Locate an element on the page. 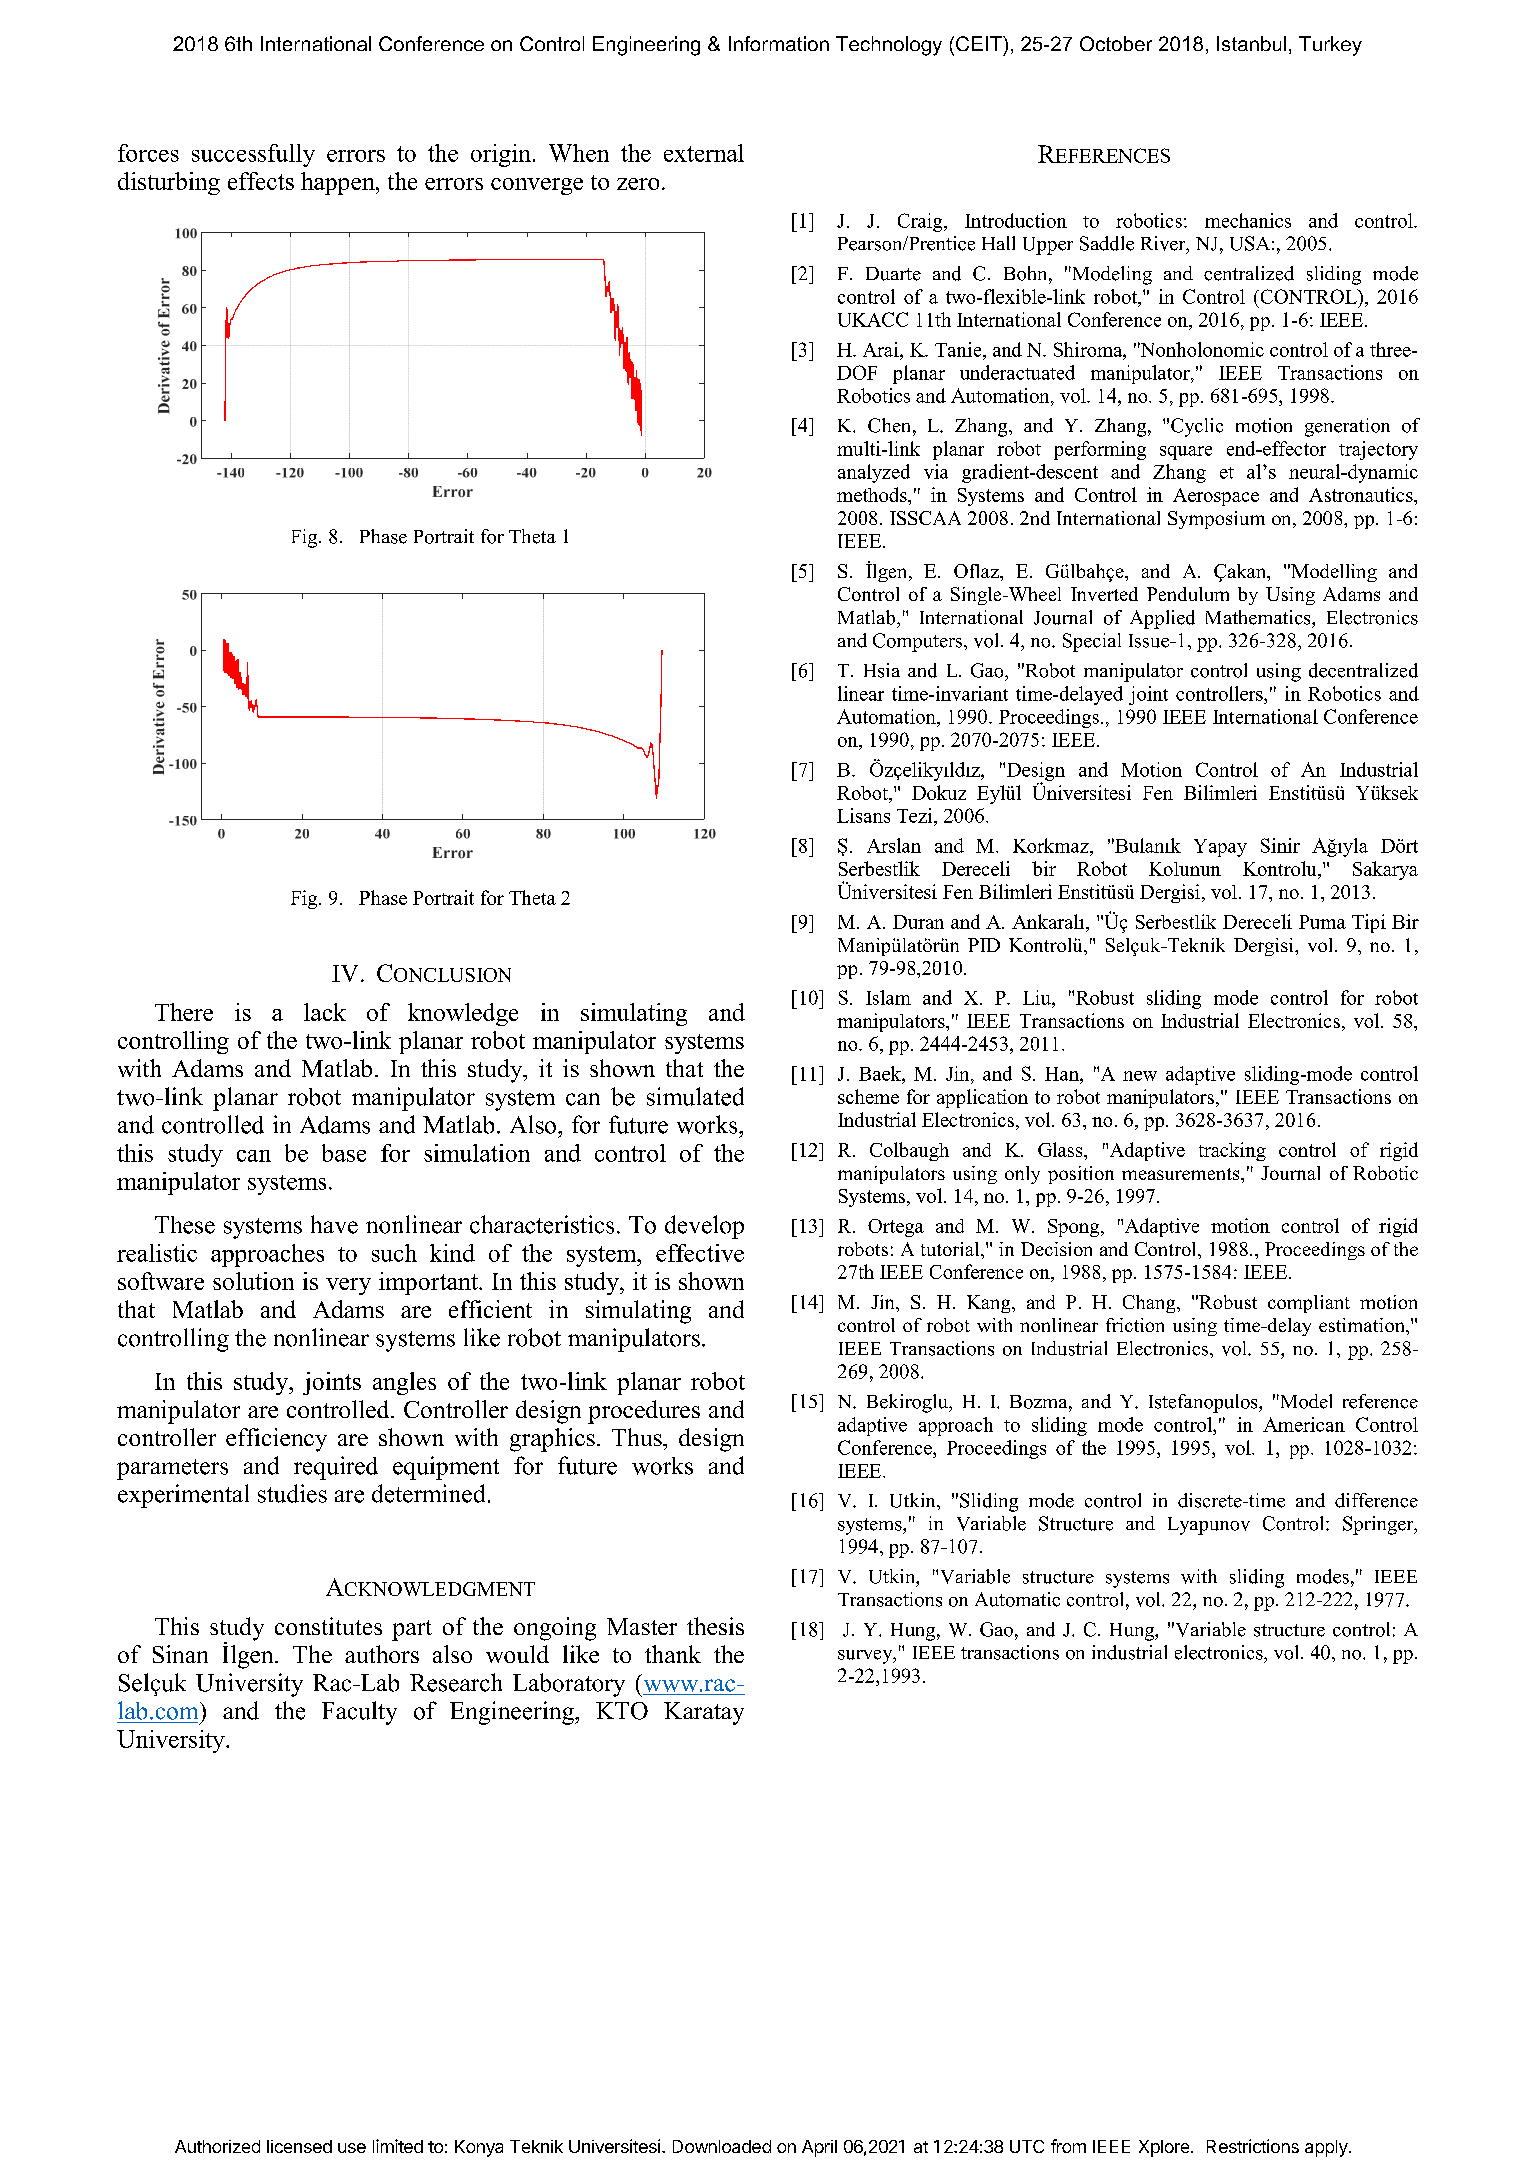 The image size is (1535, 2171). Lyapunov is located at coordinates (1209, 1526).
